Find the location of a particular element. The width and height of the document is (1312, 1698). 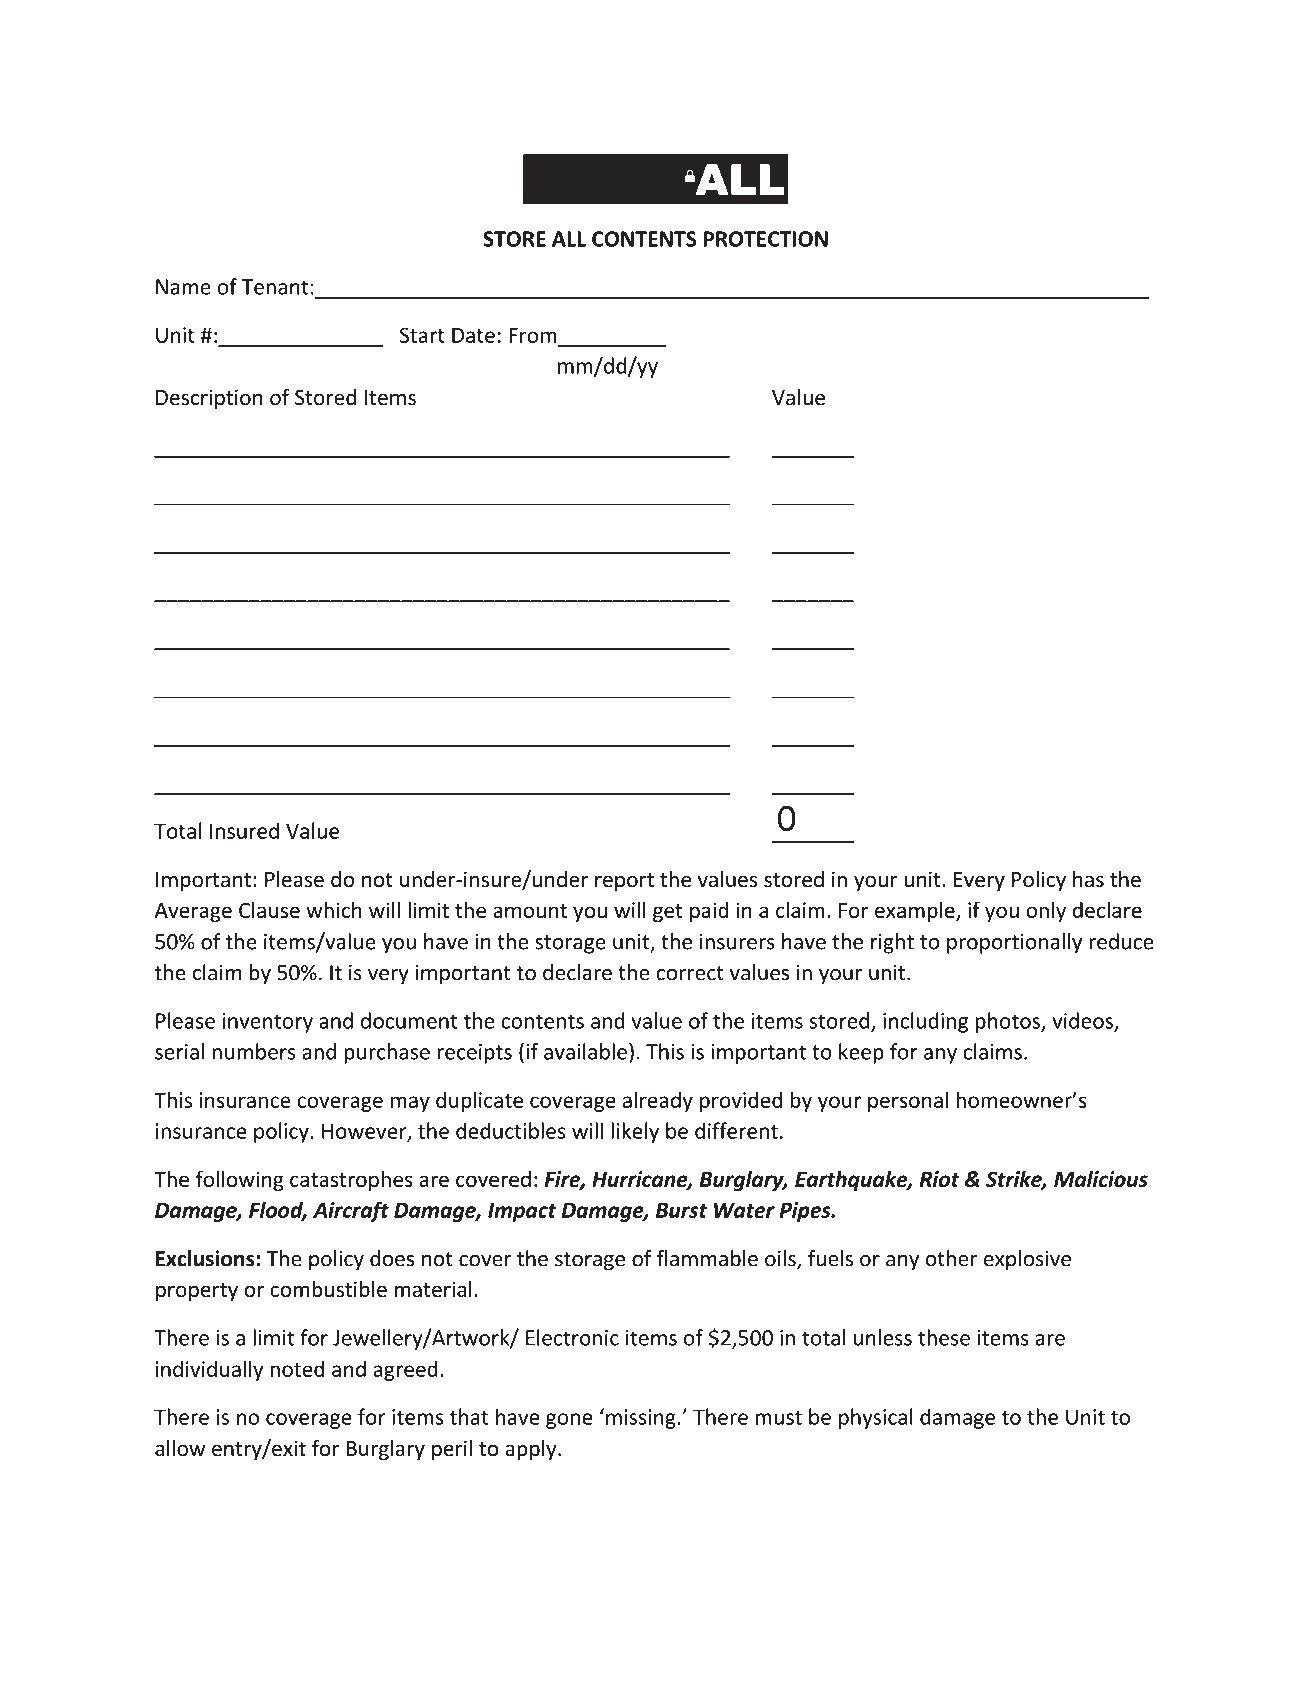

Description is located at coordinates (209, 399).
